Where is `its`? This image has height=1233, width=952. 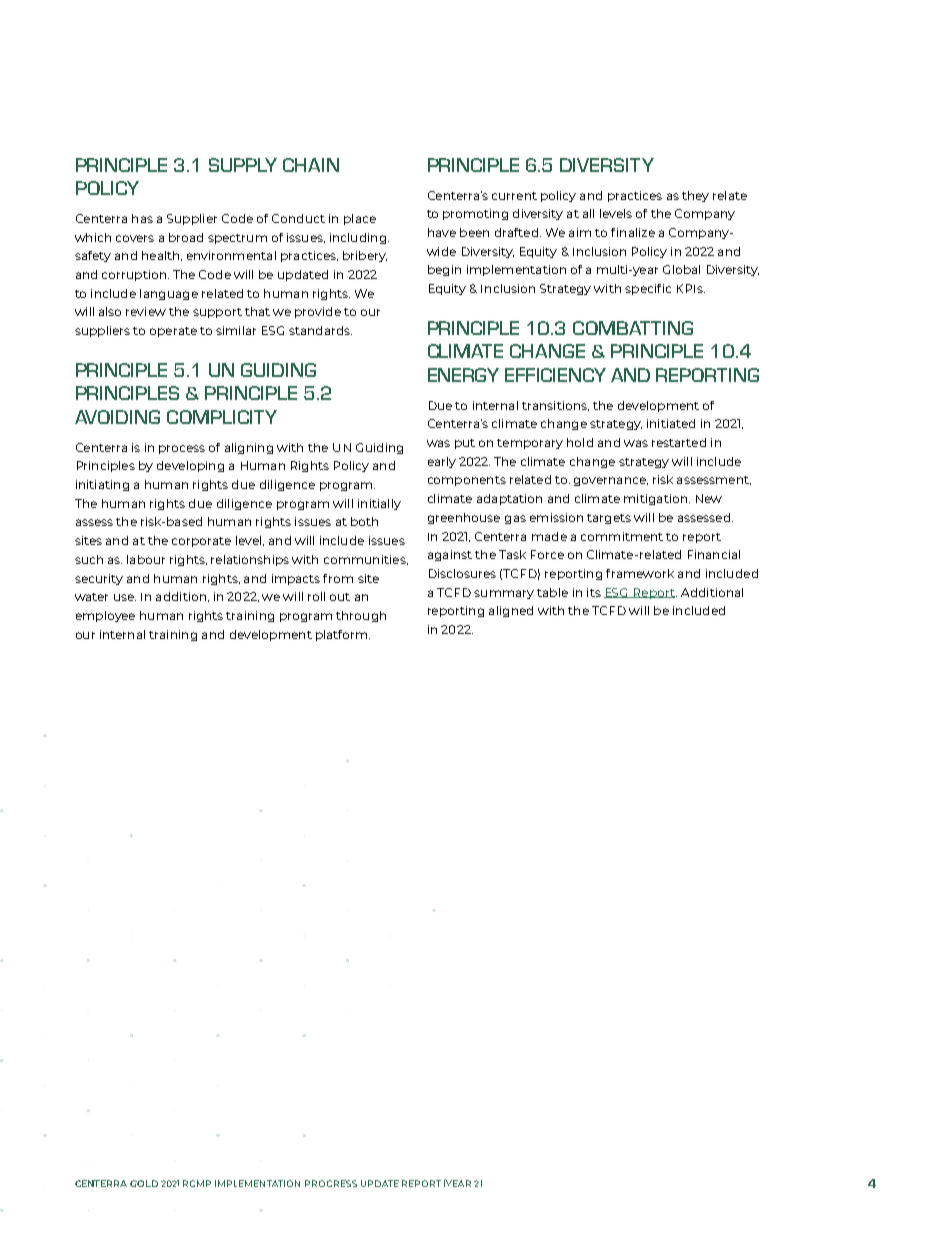
its is located at coordinates (594, 592).
